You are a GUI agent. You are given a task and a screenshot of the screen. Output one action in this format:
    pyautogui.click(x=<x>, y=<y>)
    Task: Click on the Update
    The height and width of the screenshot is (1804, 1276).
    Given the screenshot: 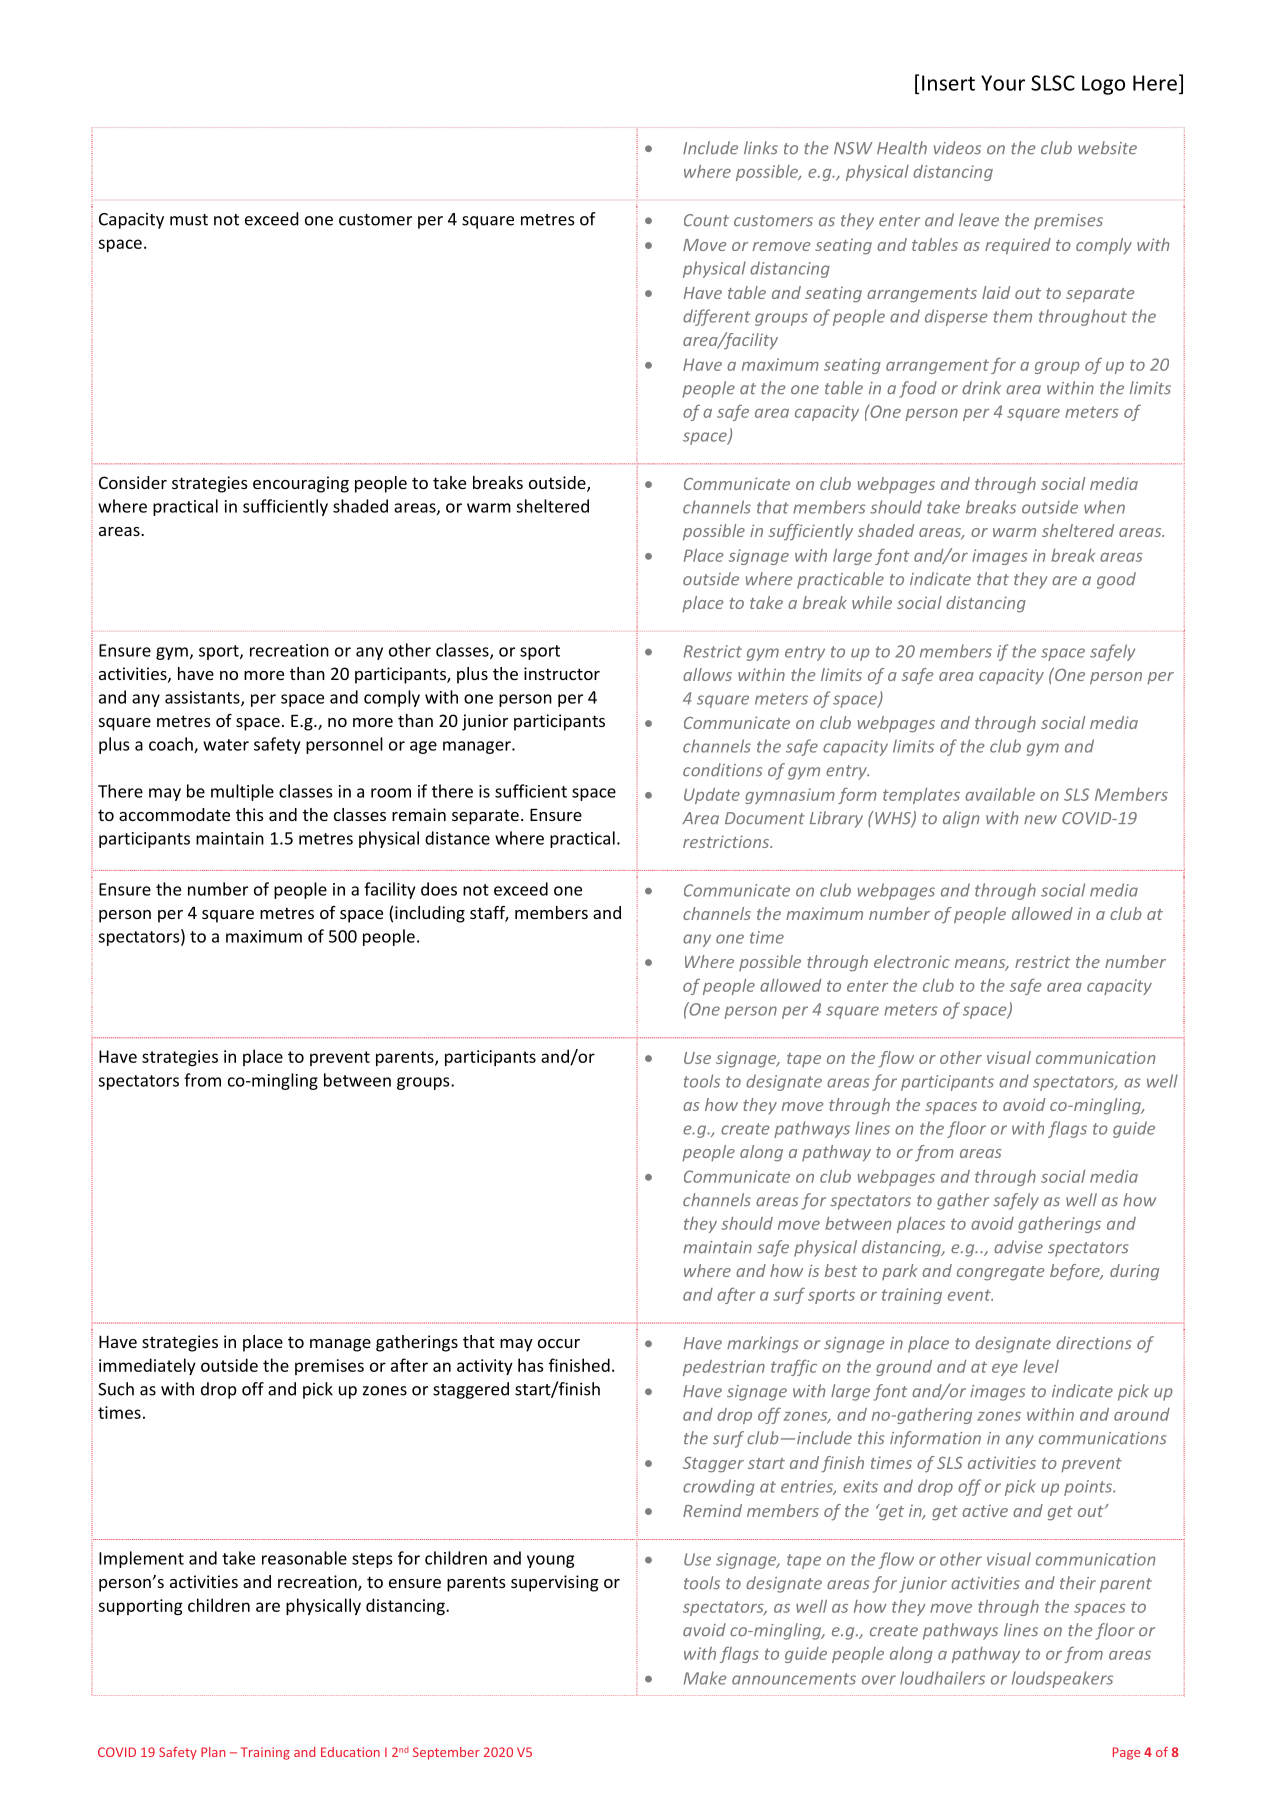 What is the action you would take?
    pyautogui.click(x=712, y=796)
